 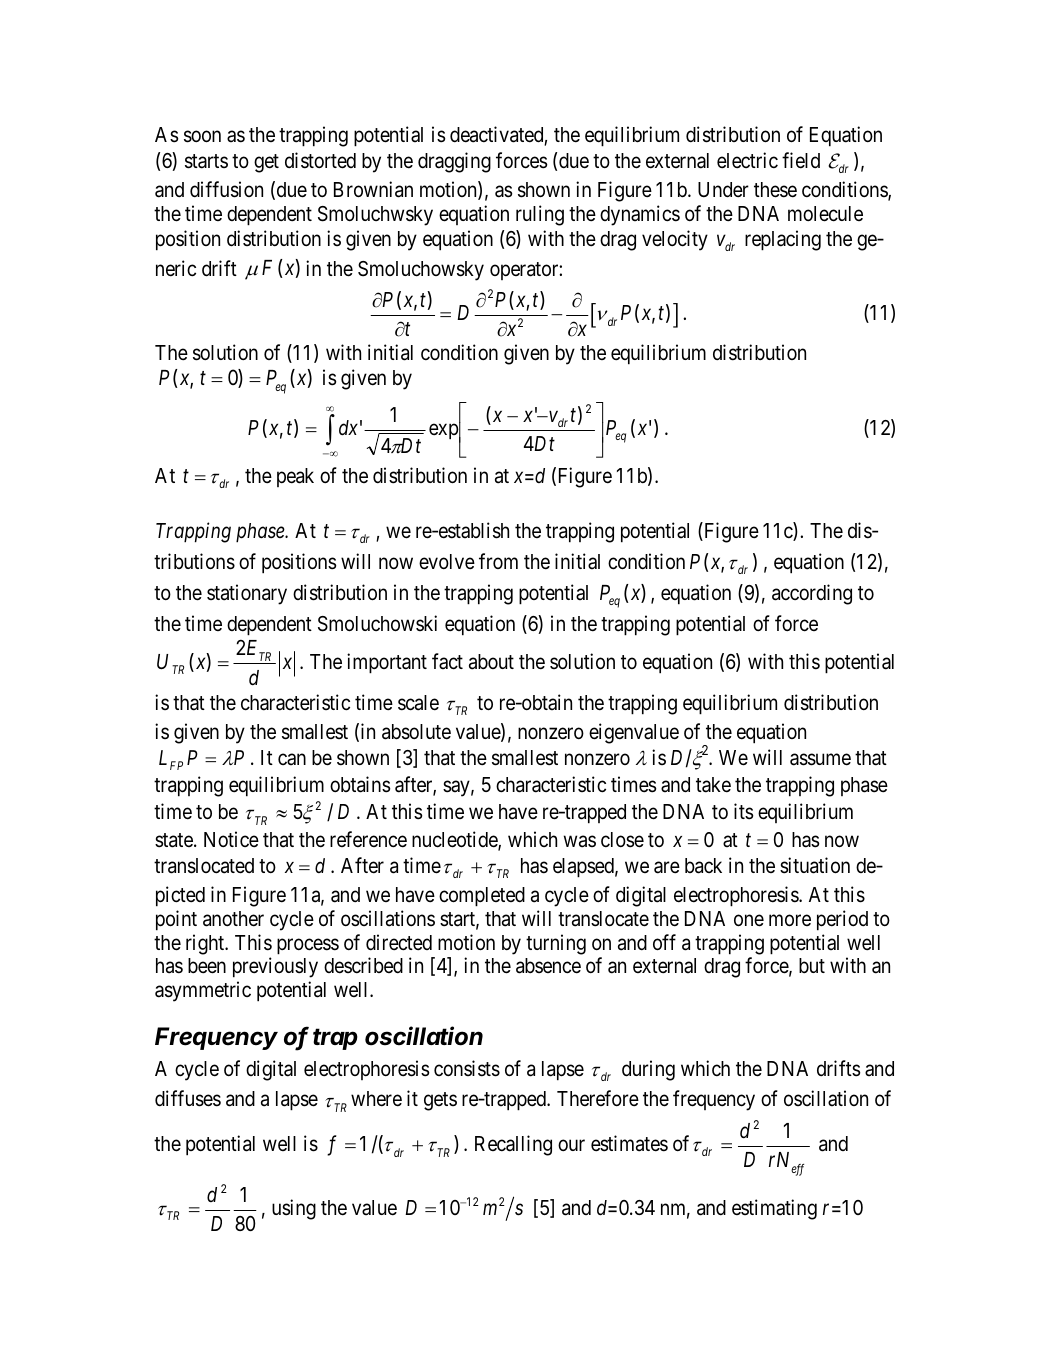 What do you see at coordinates (540, 215) in the page?
I see `ruling` at bounding box center [540, 215].
